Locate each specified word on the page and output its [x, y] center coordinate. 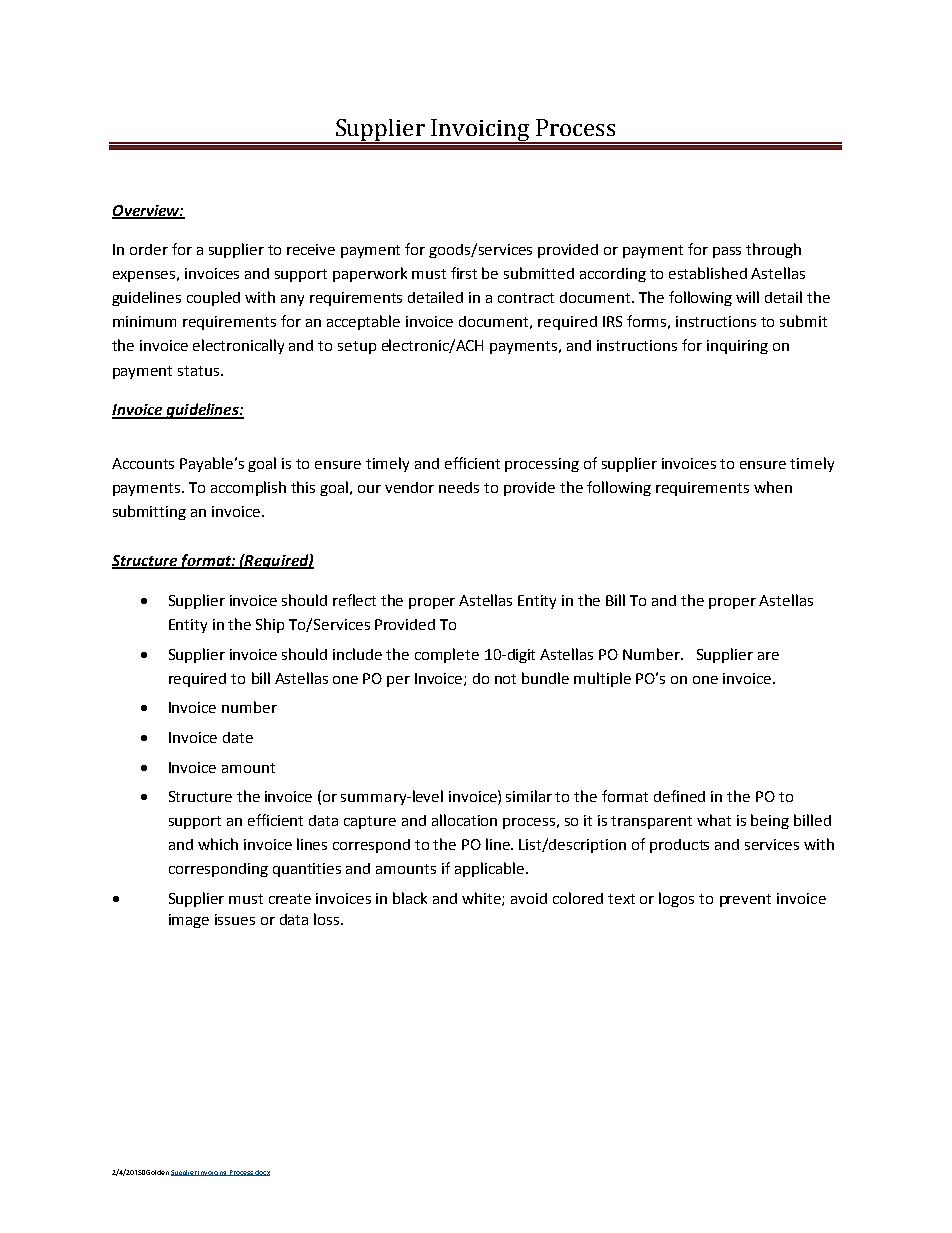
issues [235, 919]
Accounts [143, 463]
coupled [213, 298]
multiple [602, 679]
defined [679, 796]
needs [459, 487]
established [708, 273]
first [464, 273]
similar [529, 796]
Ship [270, 625]
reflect [354, 600]
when [773, 487]
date [238, 737]
